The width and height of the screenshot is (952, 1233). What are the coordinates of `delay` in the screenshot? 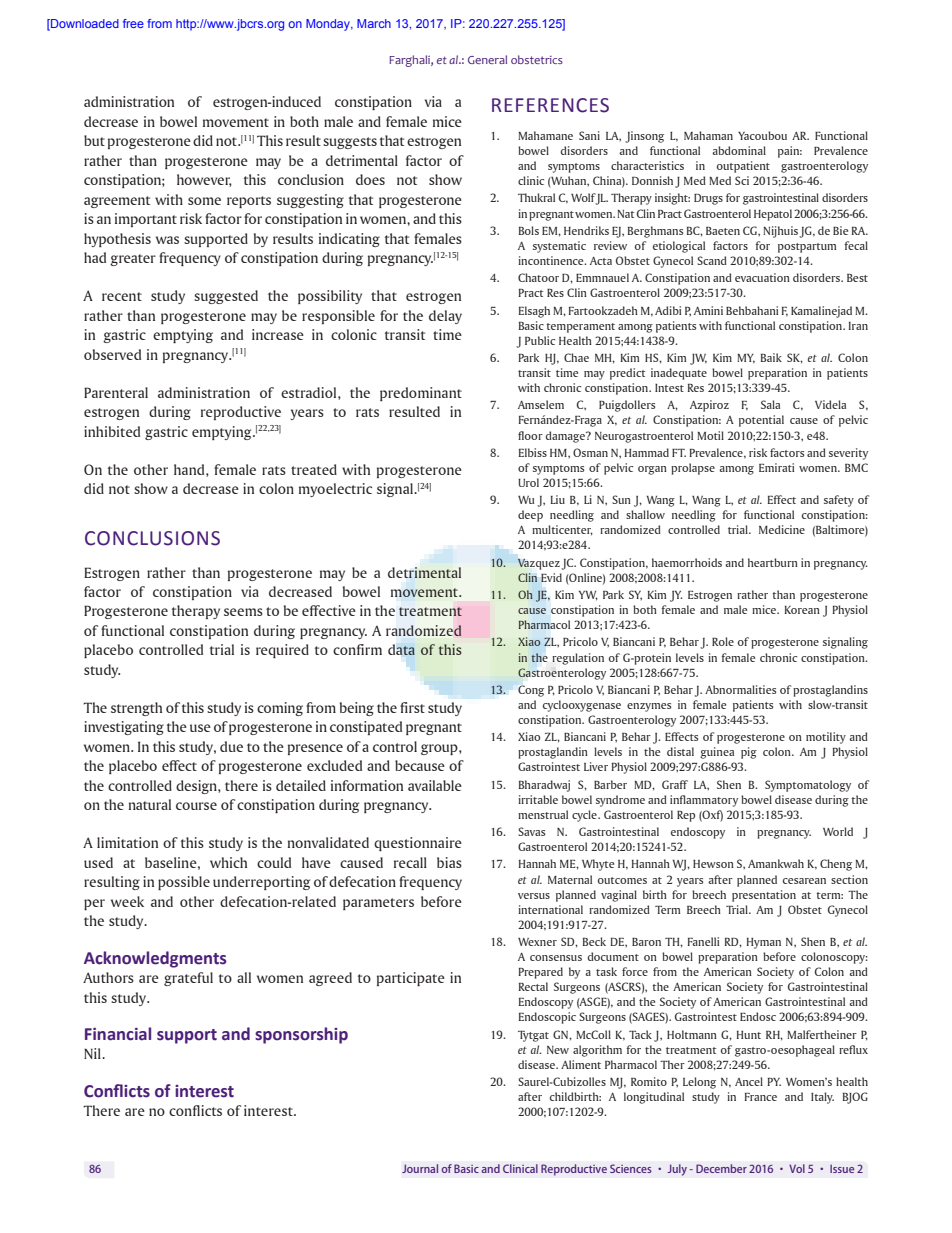 It's located at (445, 317).
